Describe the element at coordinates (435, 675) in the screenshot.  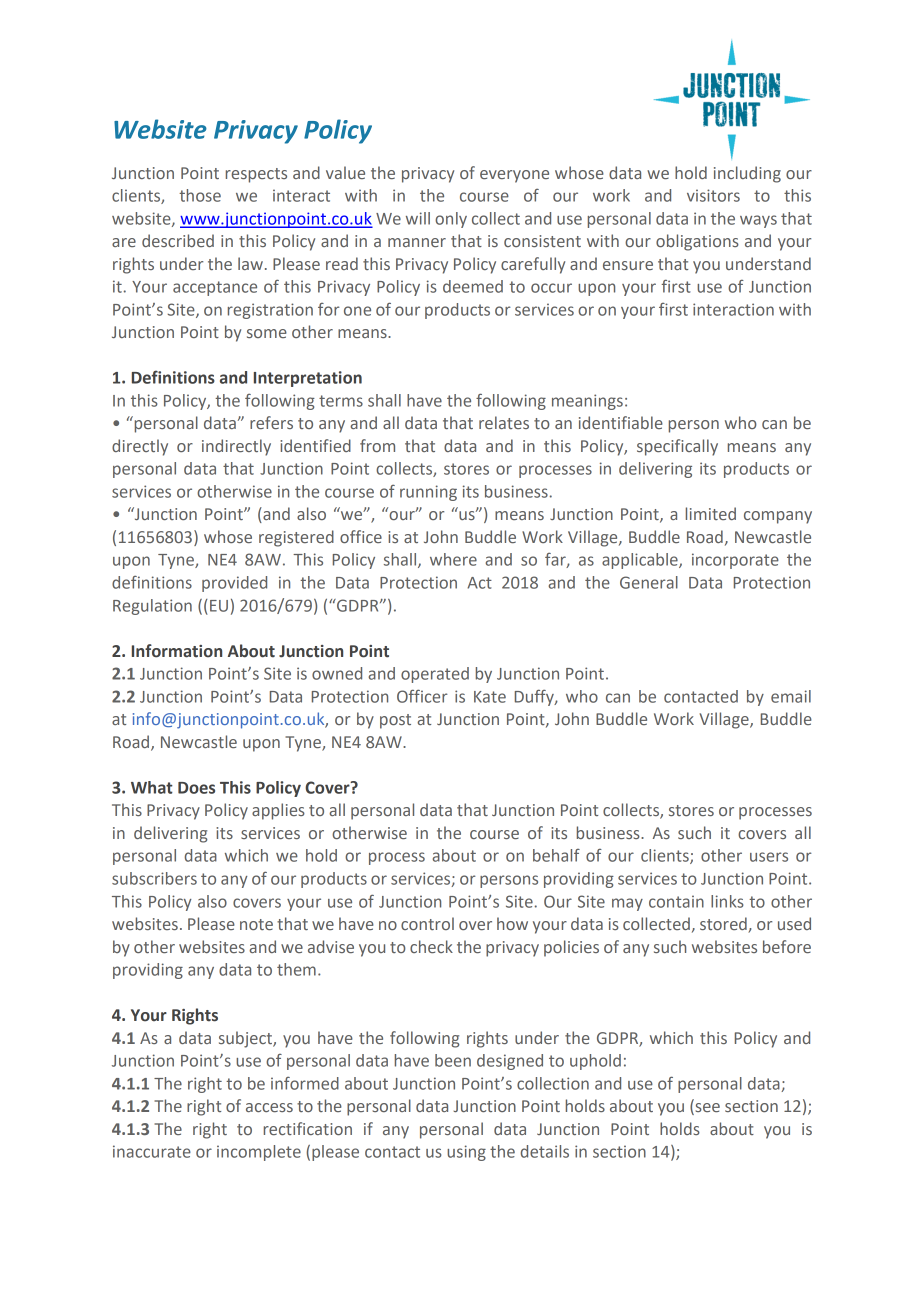
I see `operated` at that location.
